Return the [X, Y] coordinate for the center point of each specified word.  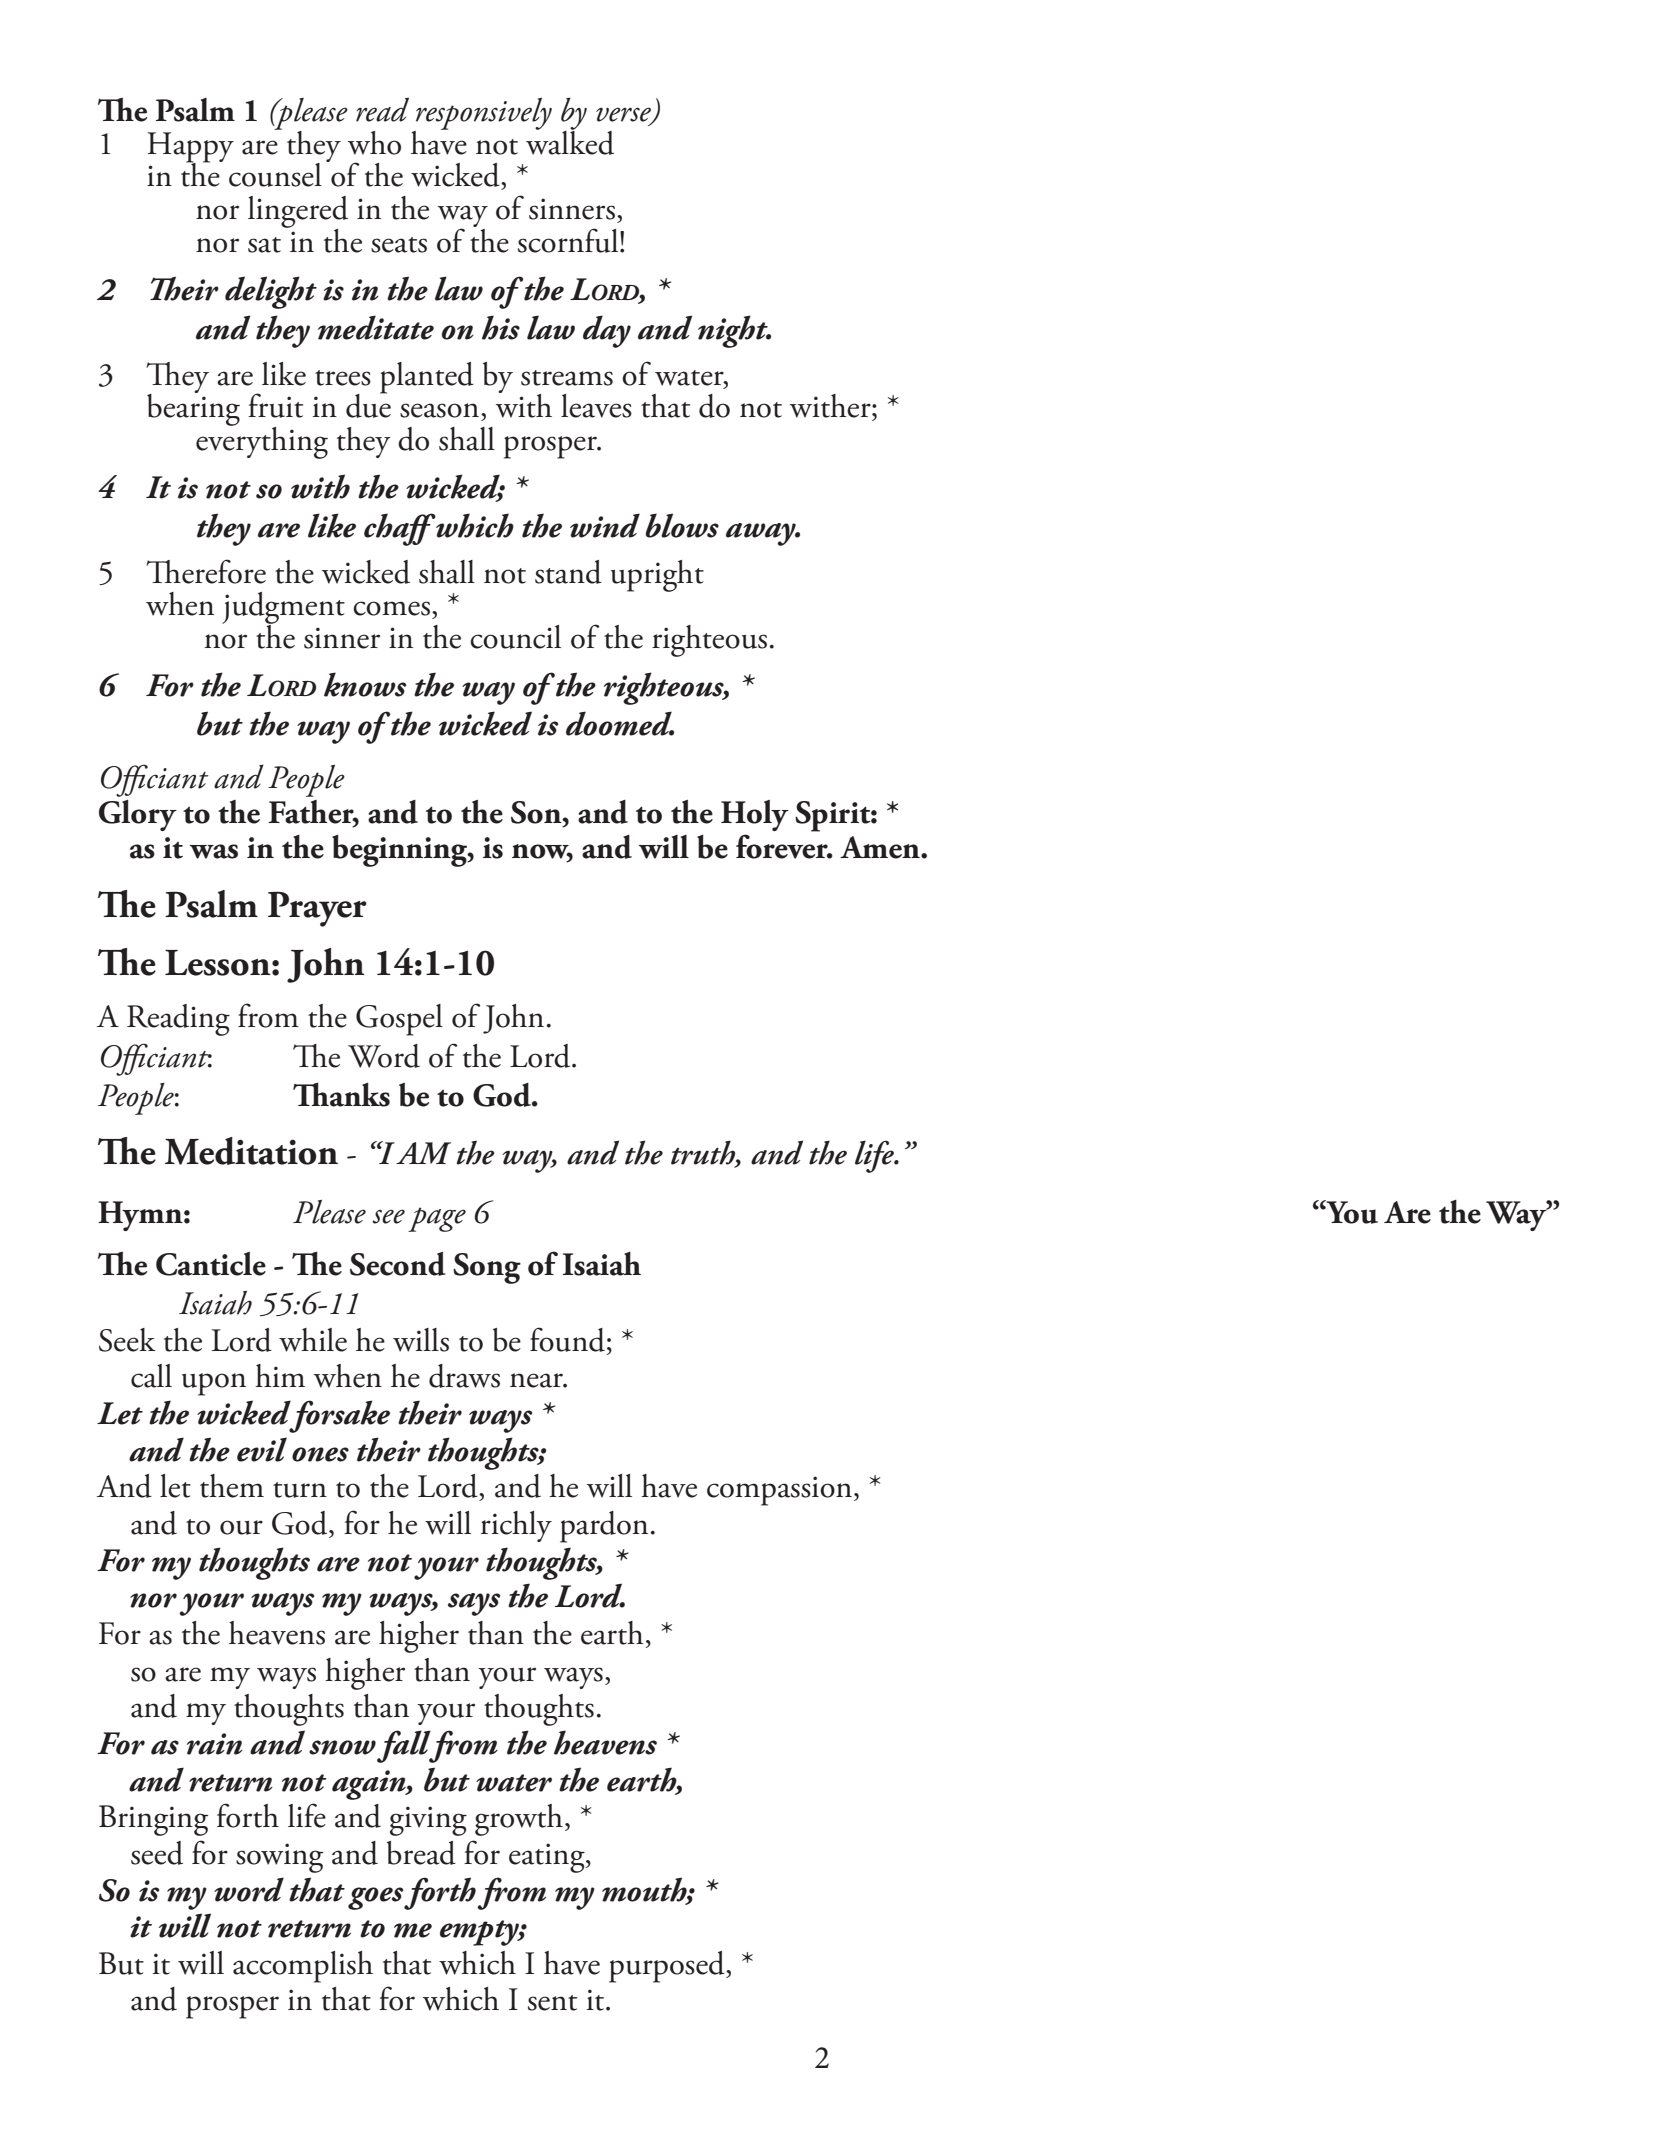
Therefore [206, 571]
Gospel [399, 1020]
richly [516, 1526]
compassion [781, 1491]
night [734, 331]
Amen [881, 847]
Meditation [251, 1151]
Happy [190, 148]
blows [682, 525]
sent [552, 2003]
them [232, 1486]
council [515, 637]
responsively [483, 115]
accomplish [303, 1967]
